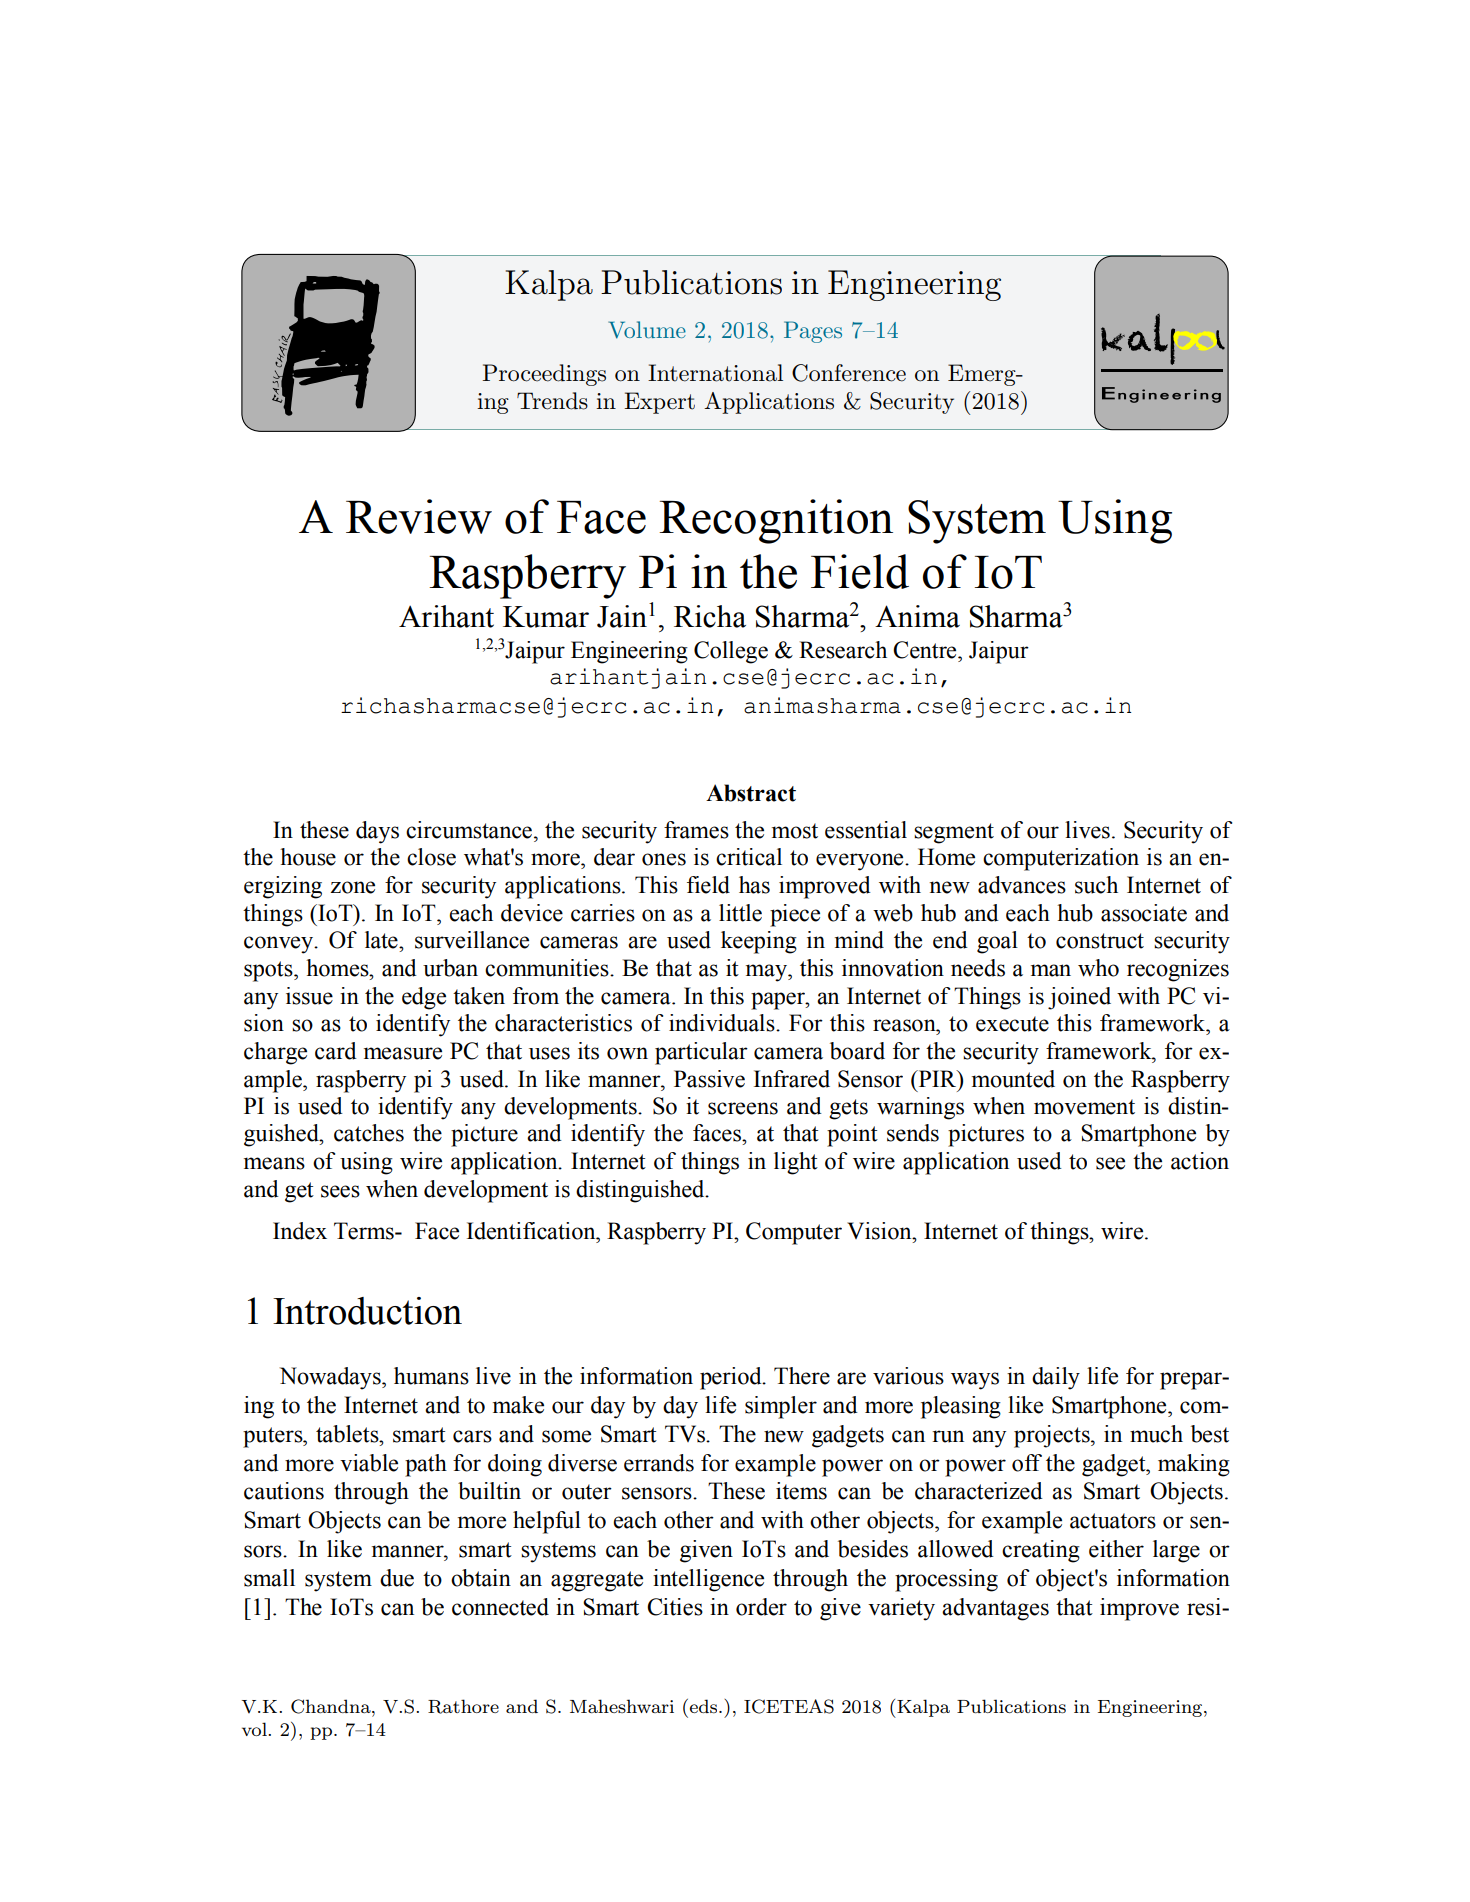 Image resolution: width=1470 pixels, height=1902 pixels. What do you see at coordinates (544, 375) in the page?
I see `Proceedings` at bounding box center [544, 375].
